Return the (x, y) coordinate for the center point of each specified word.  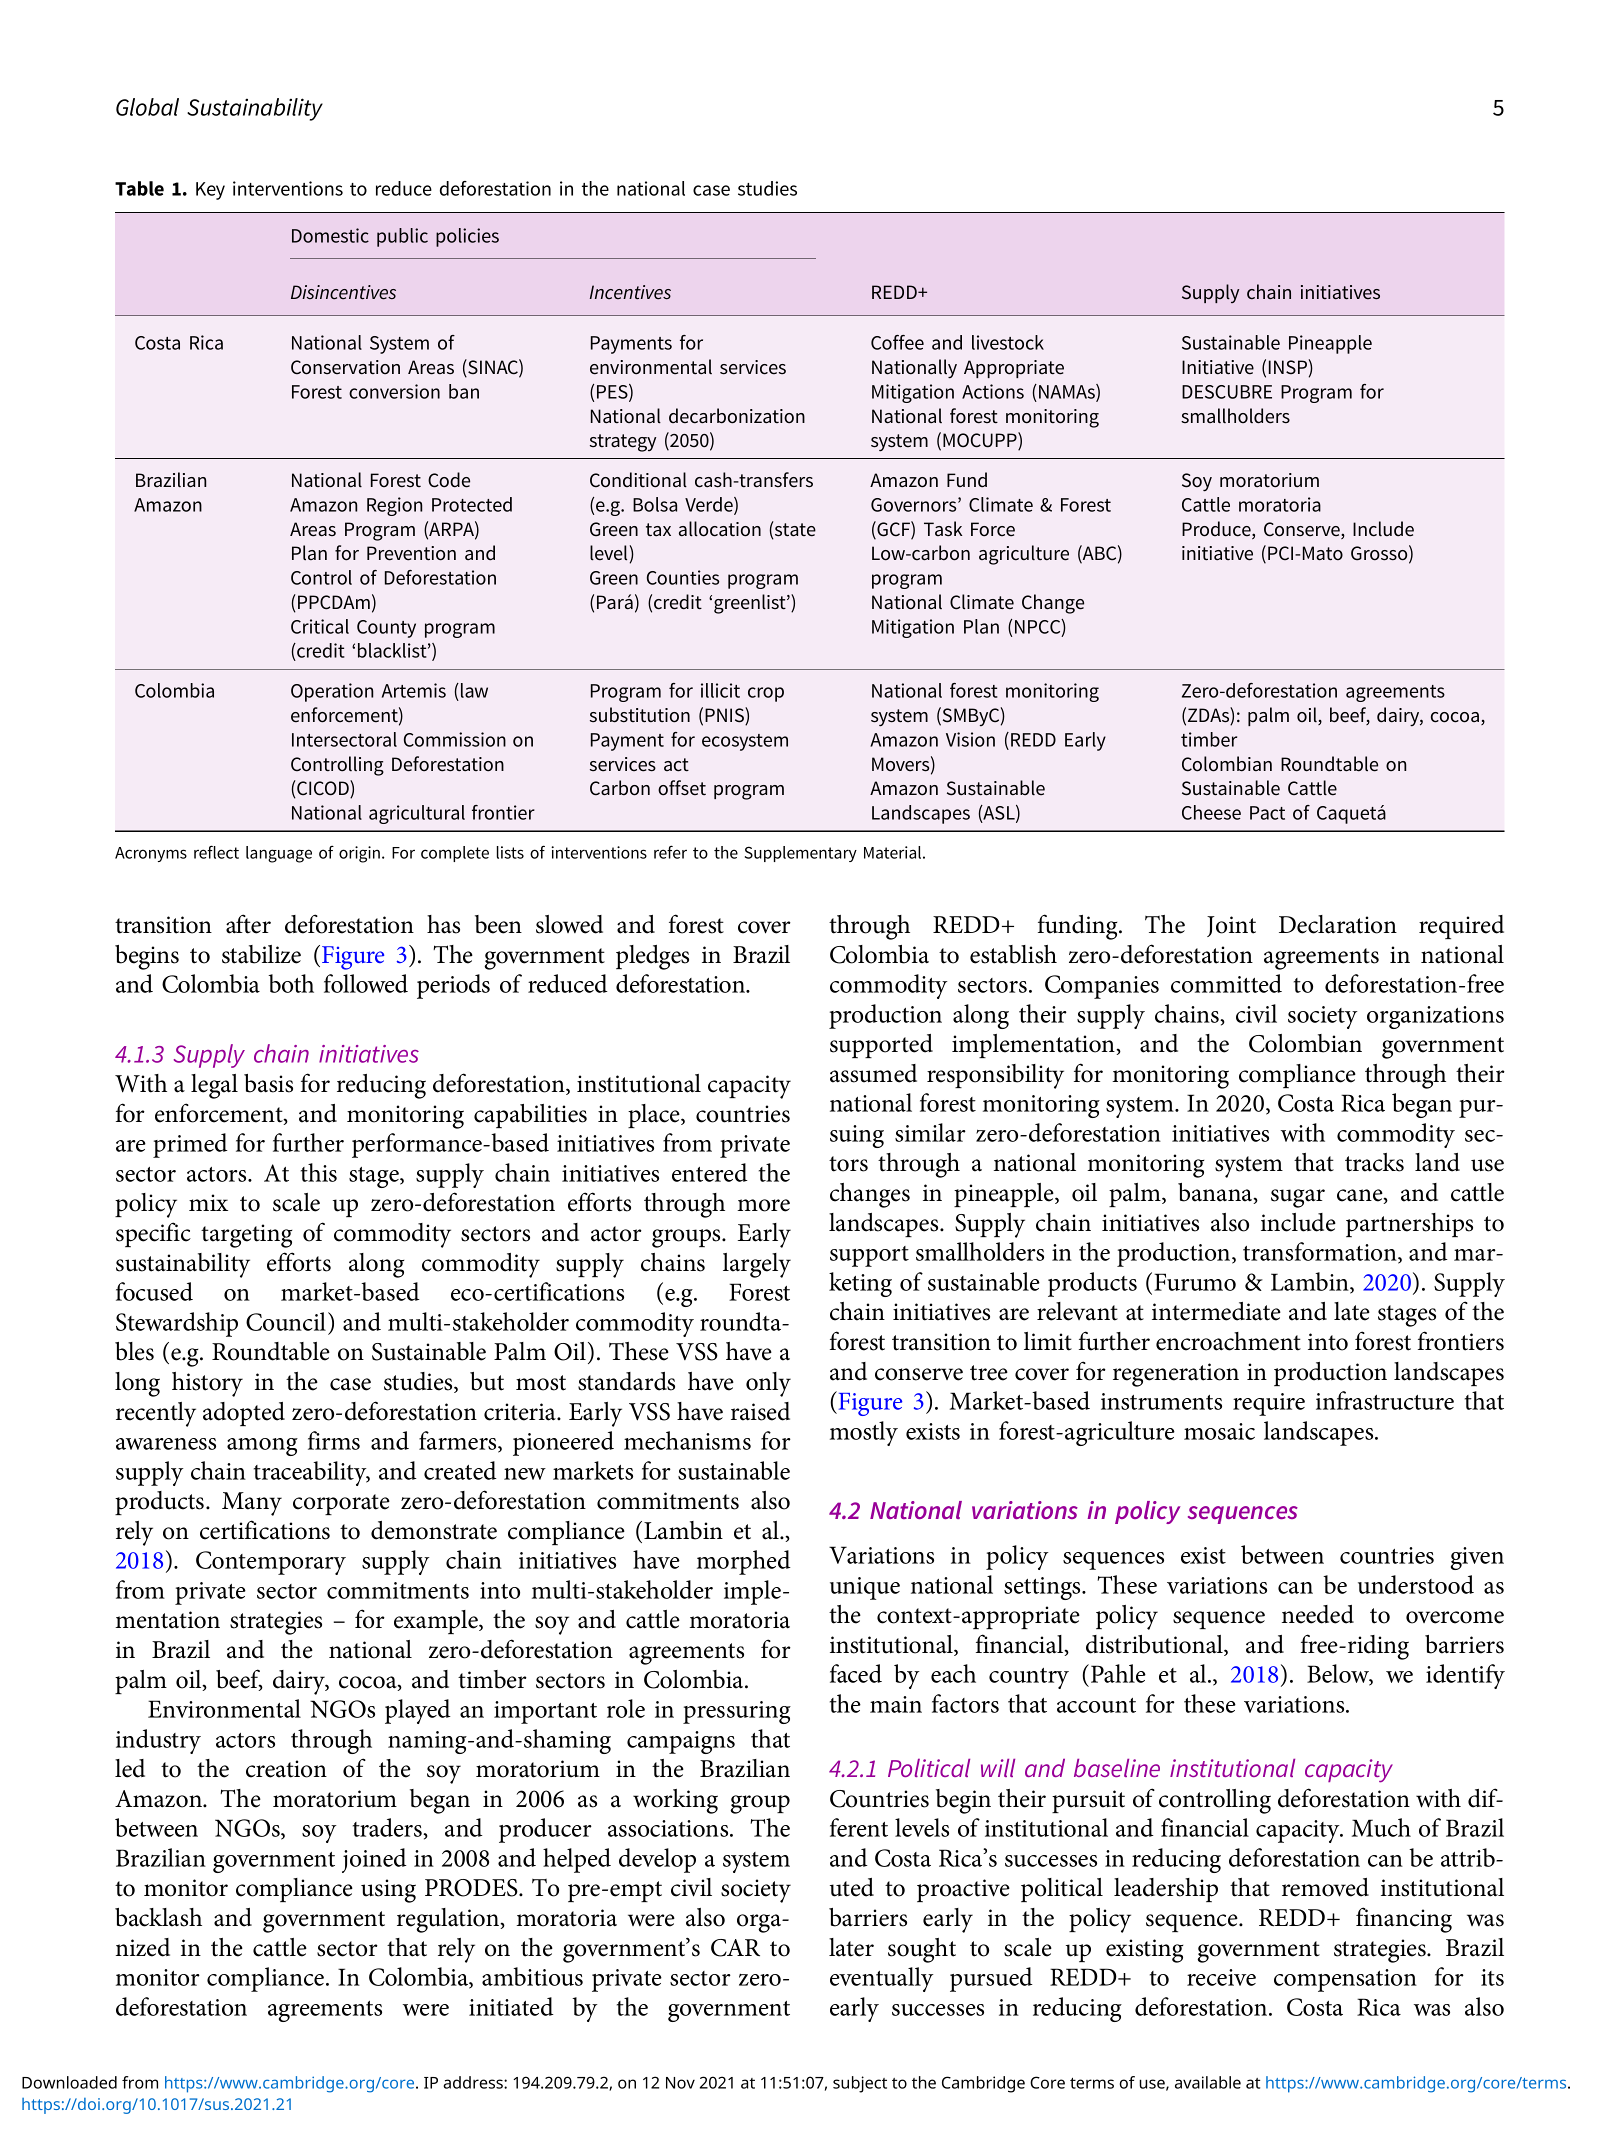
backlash (158, 1917)
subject (860, 2084)
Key (210, 191)
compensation (1345, 1980)
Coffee (897, 342)
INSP (1288, 367)
